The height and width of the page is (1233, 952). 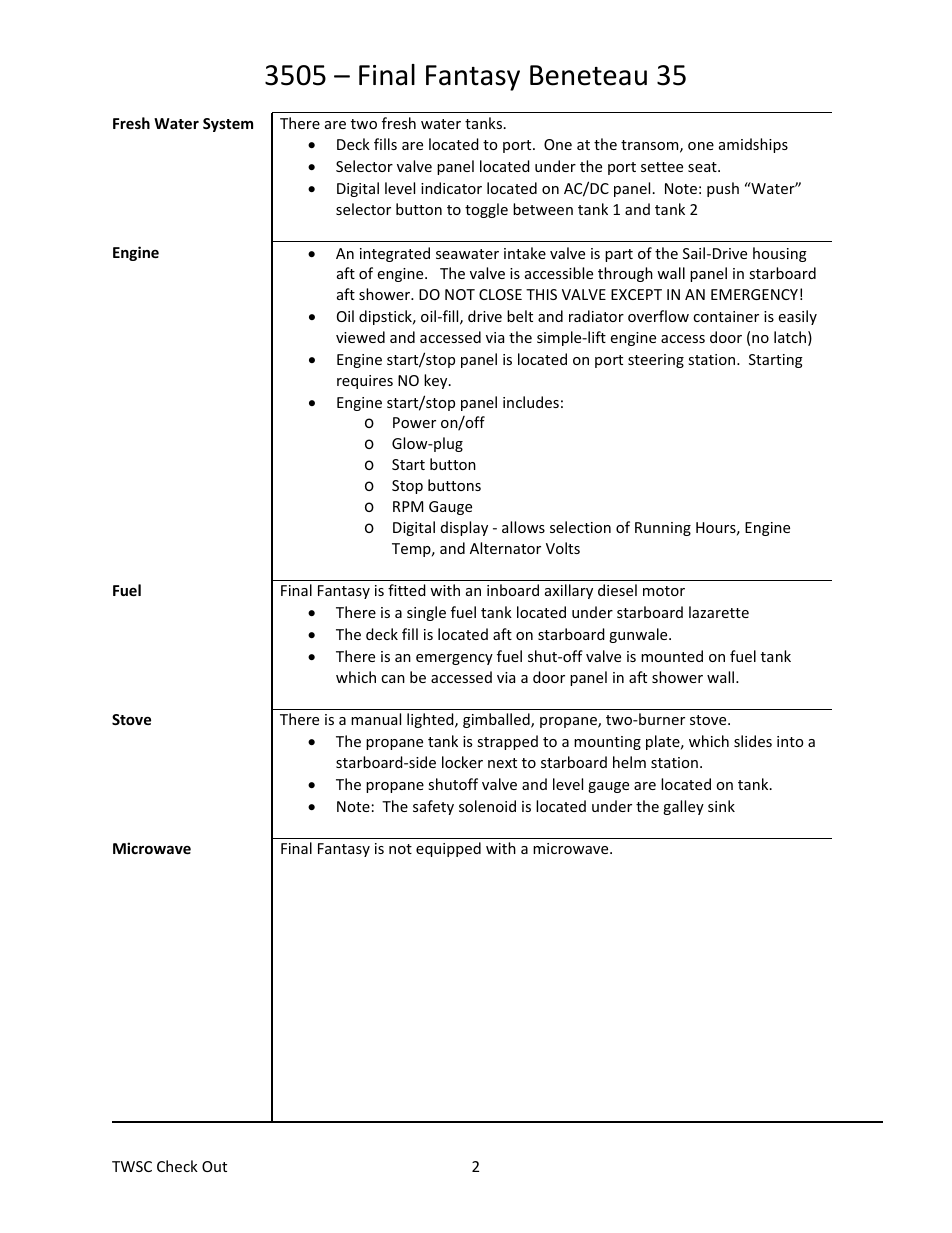 What do you see at coordinates (531, 402) in the page?
I see `includes` at bounding box center [531, 402].
